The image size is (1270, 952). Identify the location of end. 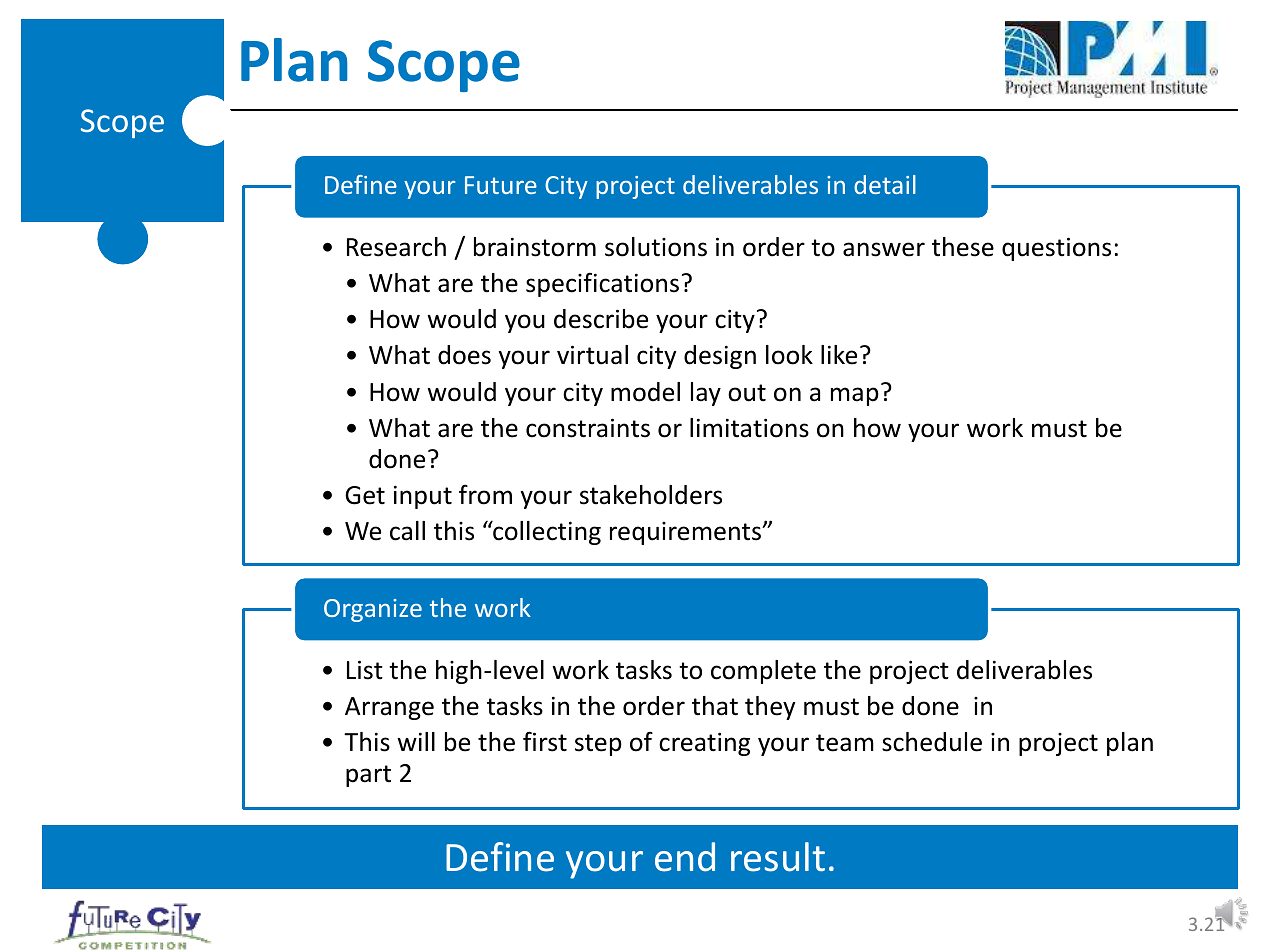
(685, 857).
